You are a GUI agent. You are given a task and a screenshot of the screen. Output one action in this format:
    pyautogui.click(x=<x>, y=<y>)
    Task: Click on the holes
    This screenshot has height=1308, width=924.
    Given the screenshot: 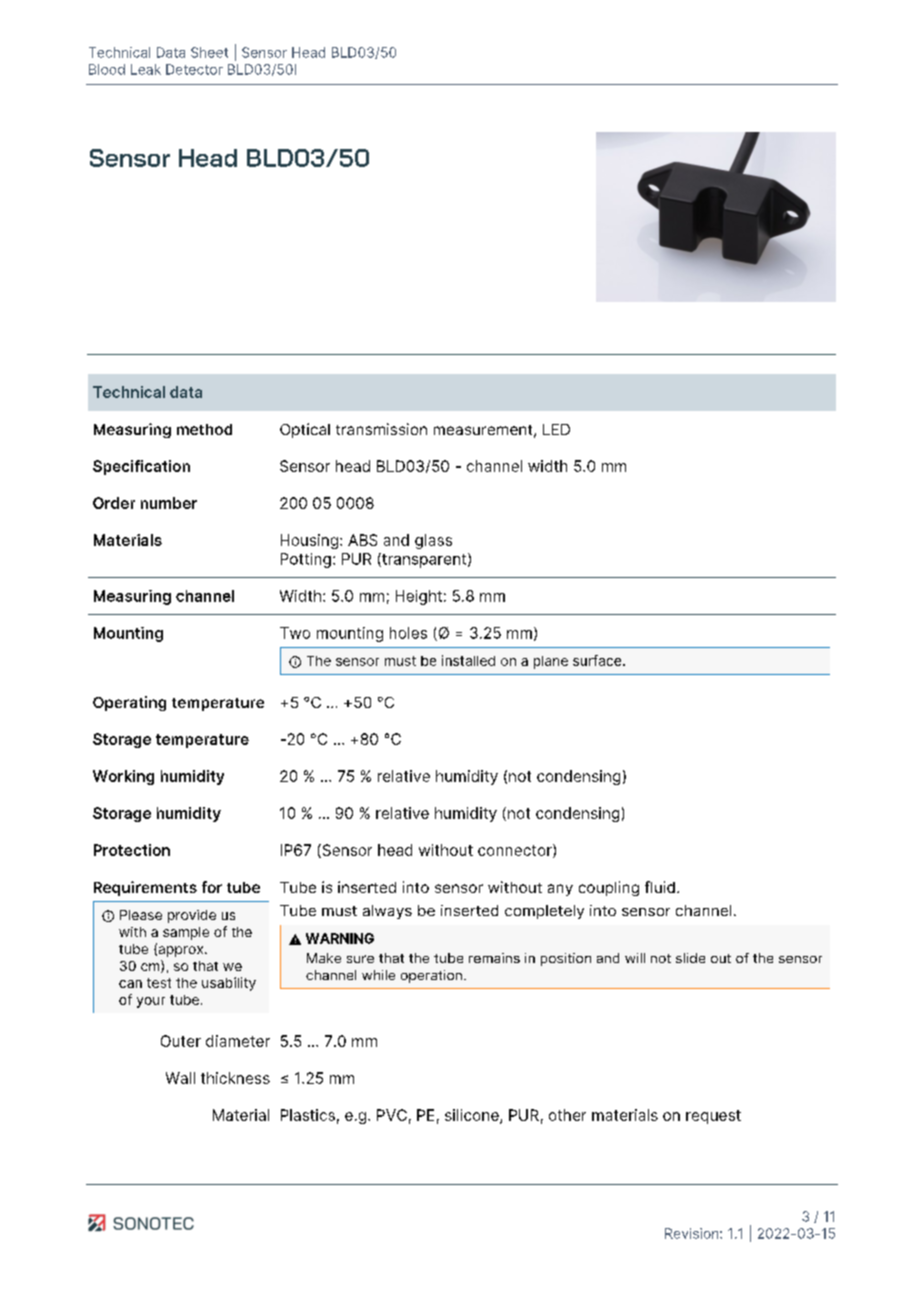 What is the action you would take?
    pyautogui.click(x=408, y=633)
